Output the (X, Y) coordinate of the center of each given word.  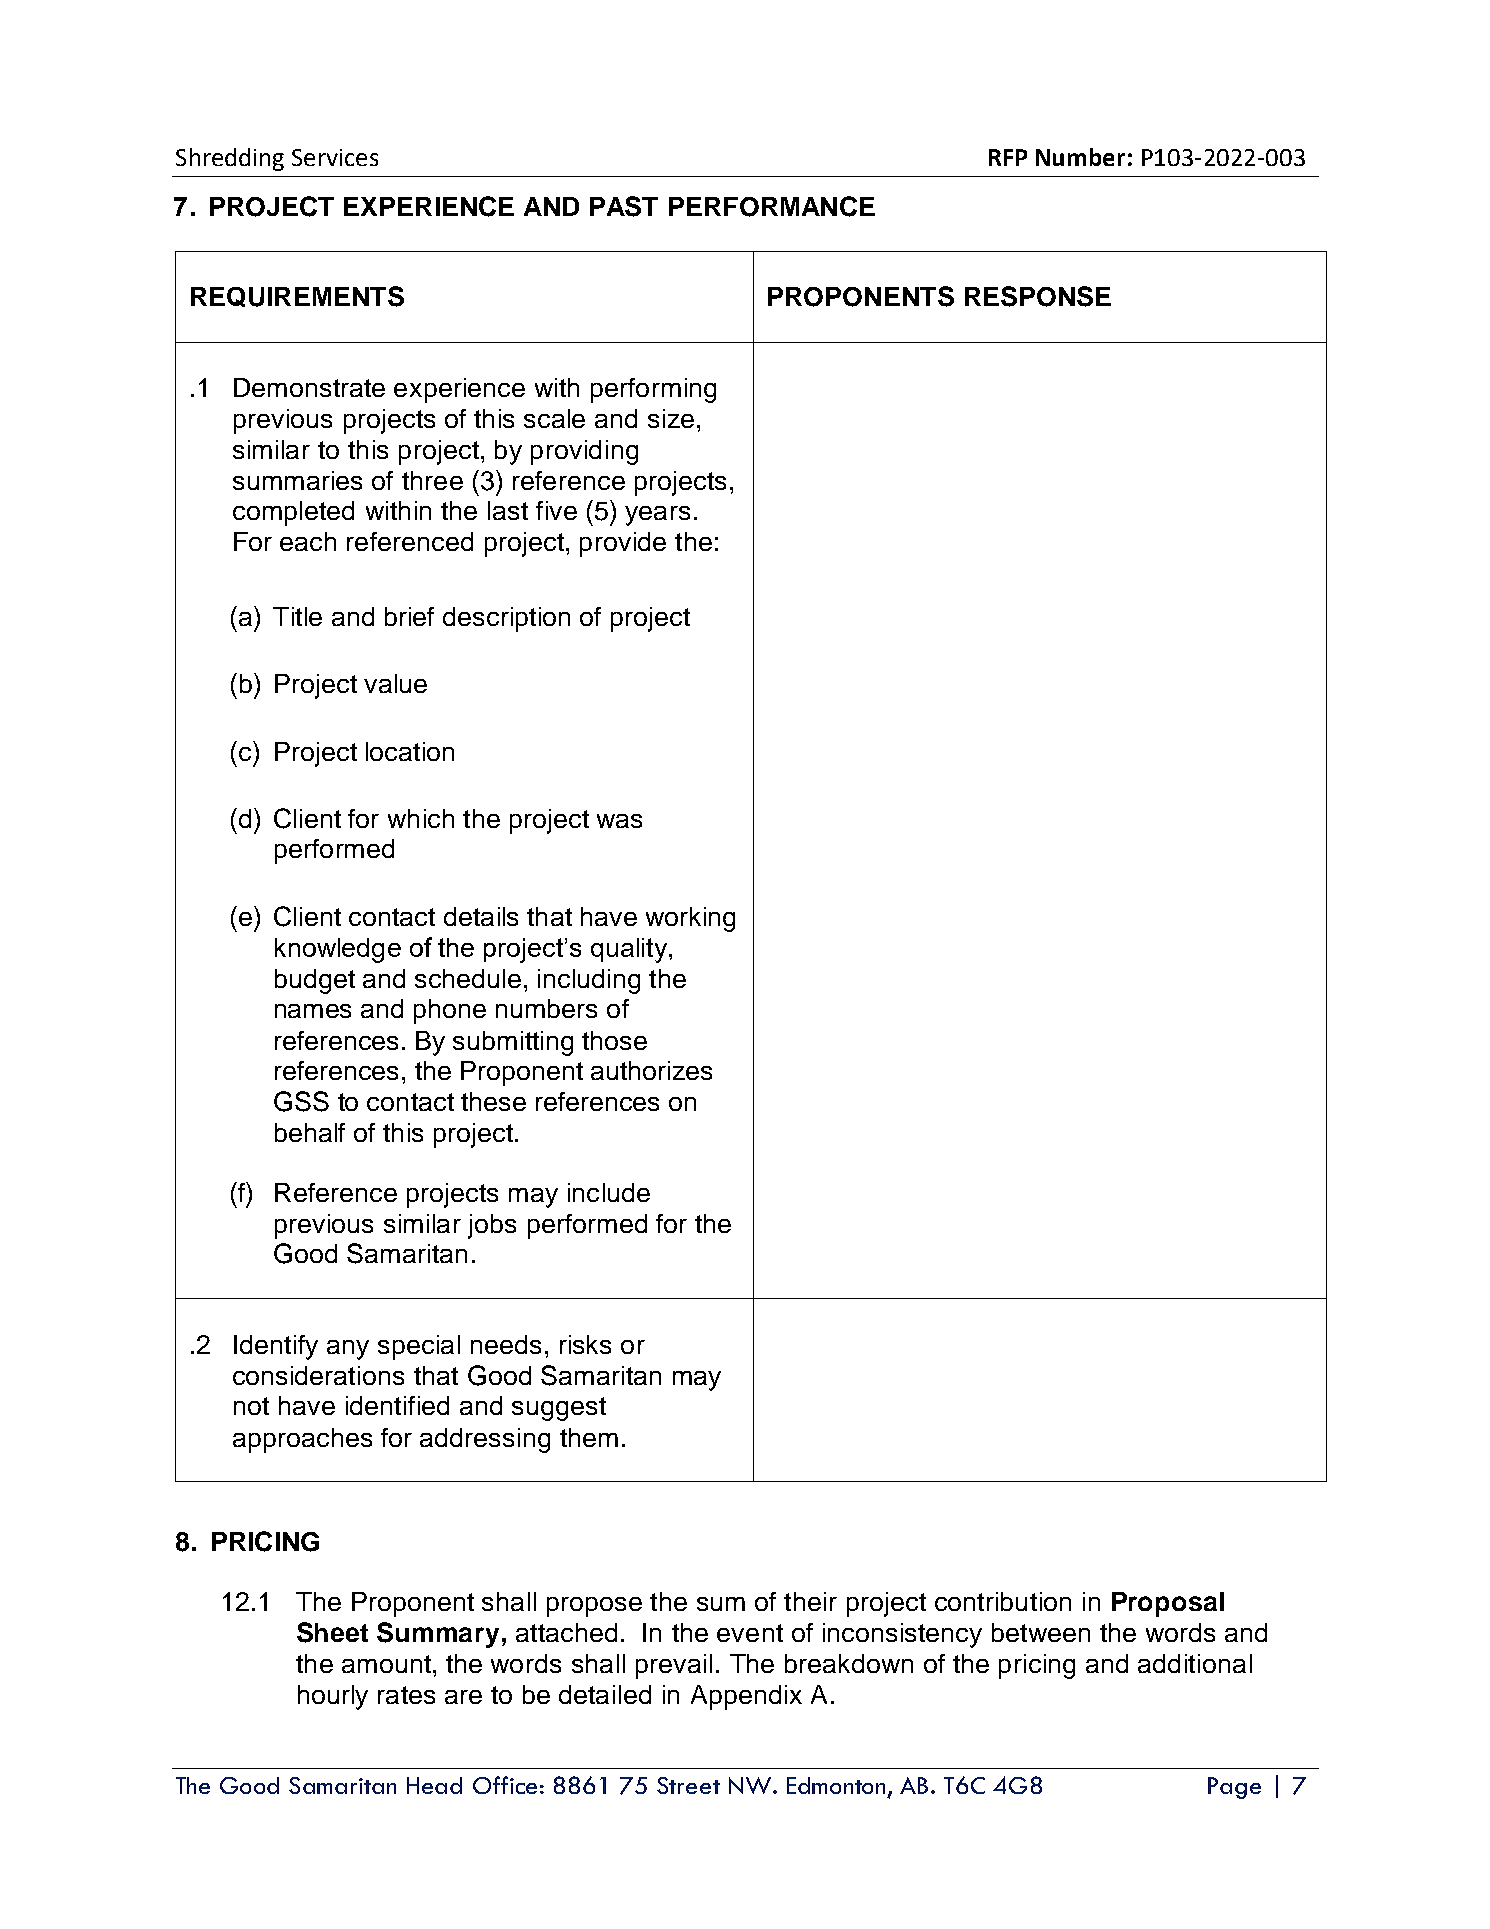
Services (335, 157)
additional (1195, 1663)
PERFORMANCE (772, 206)
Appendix (746, 1697)
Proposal (1168, 1604)
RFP (1008, 157)
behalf (310, 1132)
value (395, 683)
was (619, 821)
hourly (333, 1697)
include (609, 1192)
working (690, 919)
